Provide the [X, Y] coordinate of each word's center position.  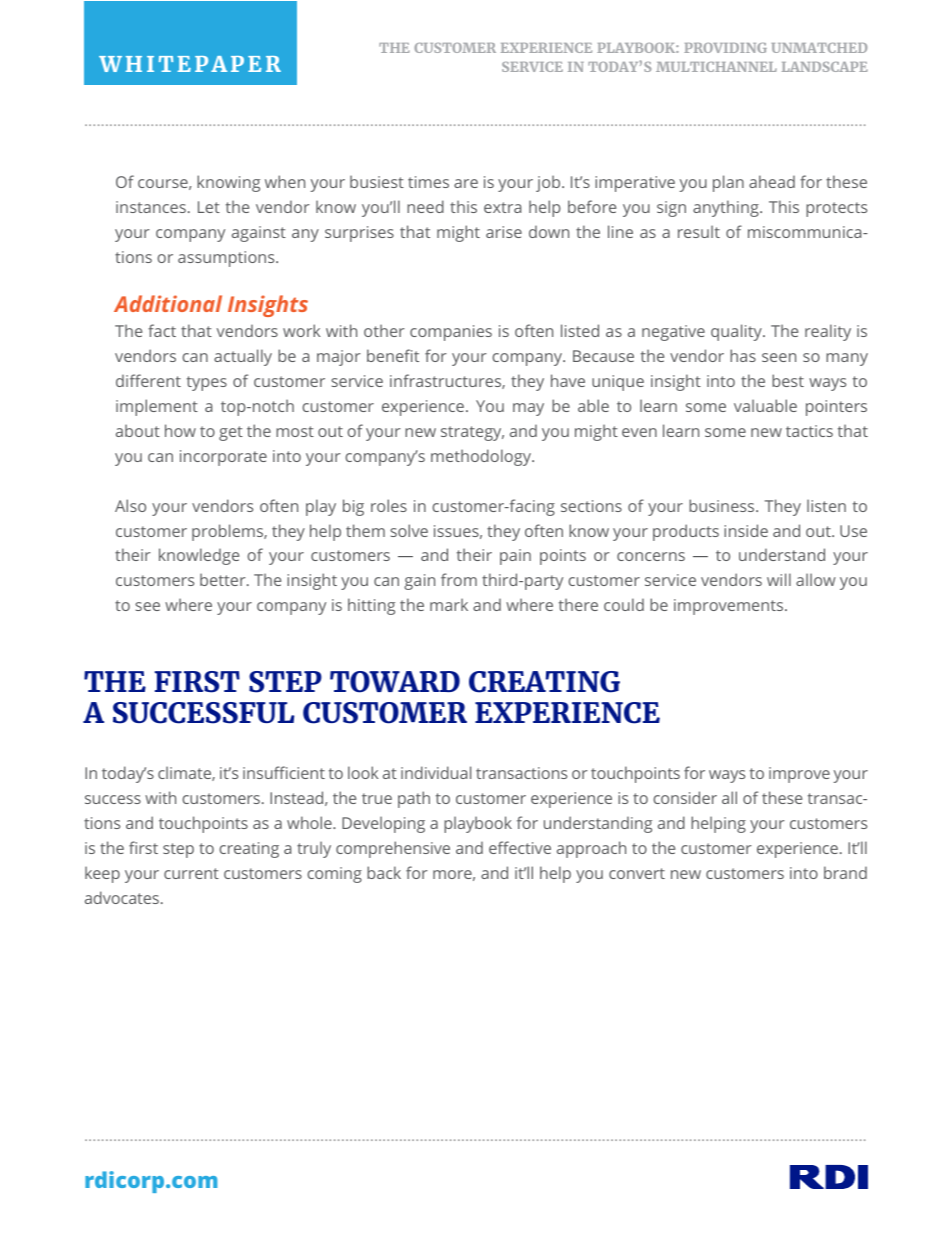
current [191, 873]
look [363, 772]
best [788, 380]
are [466, 183]
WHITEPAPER [190, 64]
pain [515, 557]
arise [504, 232]
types [207, 383]
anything [727, 208]
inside [746, 530]
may [528, 409]
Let [209, 207]
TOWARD [395, 682]
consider [685, 797]
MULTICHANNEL [716, 67]
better [224, 579]
